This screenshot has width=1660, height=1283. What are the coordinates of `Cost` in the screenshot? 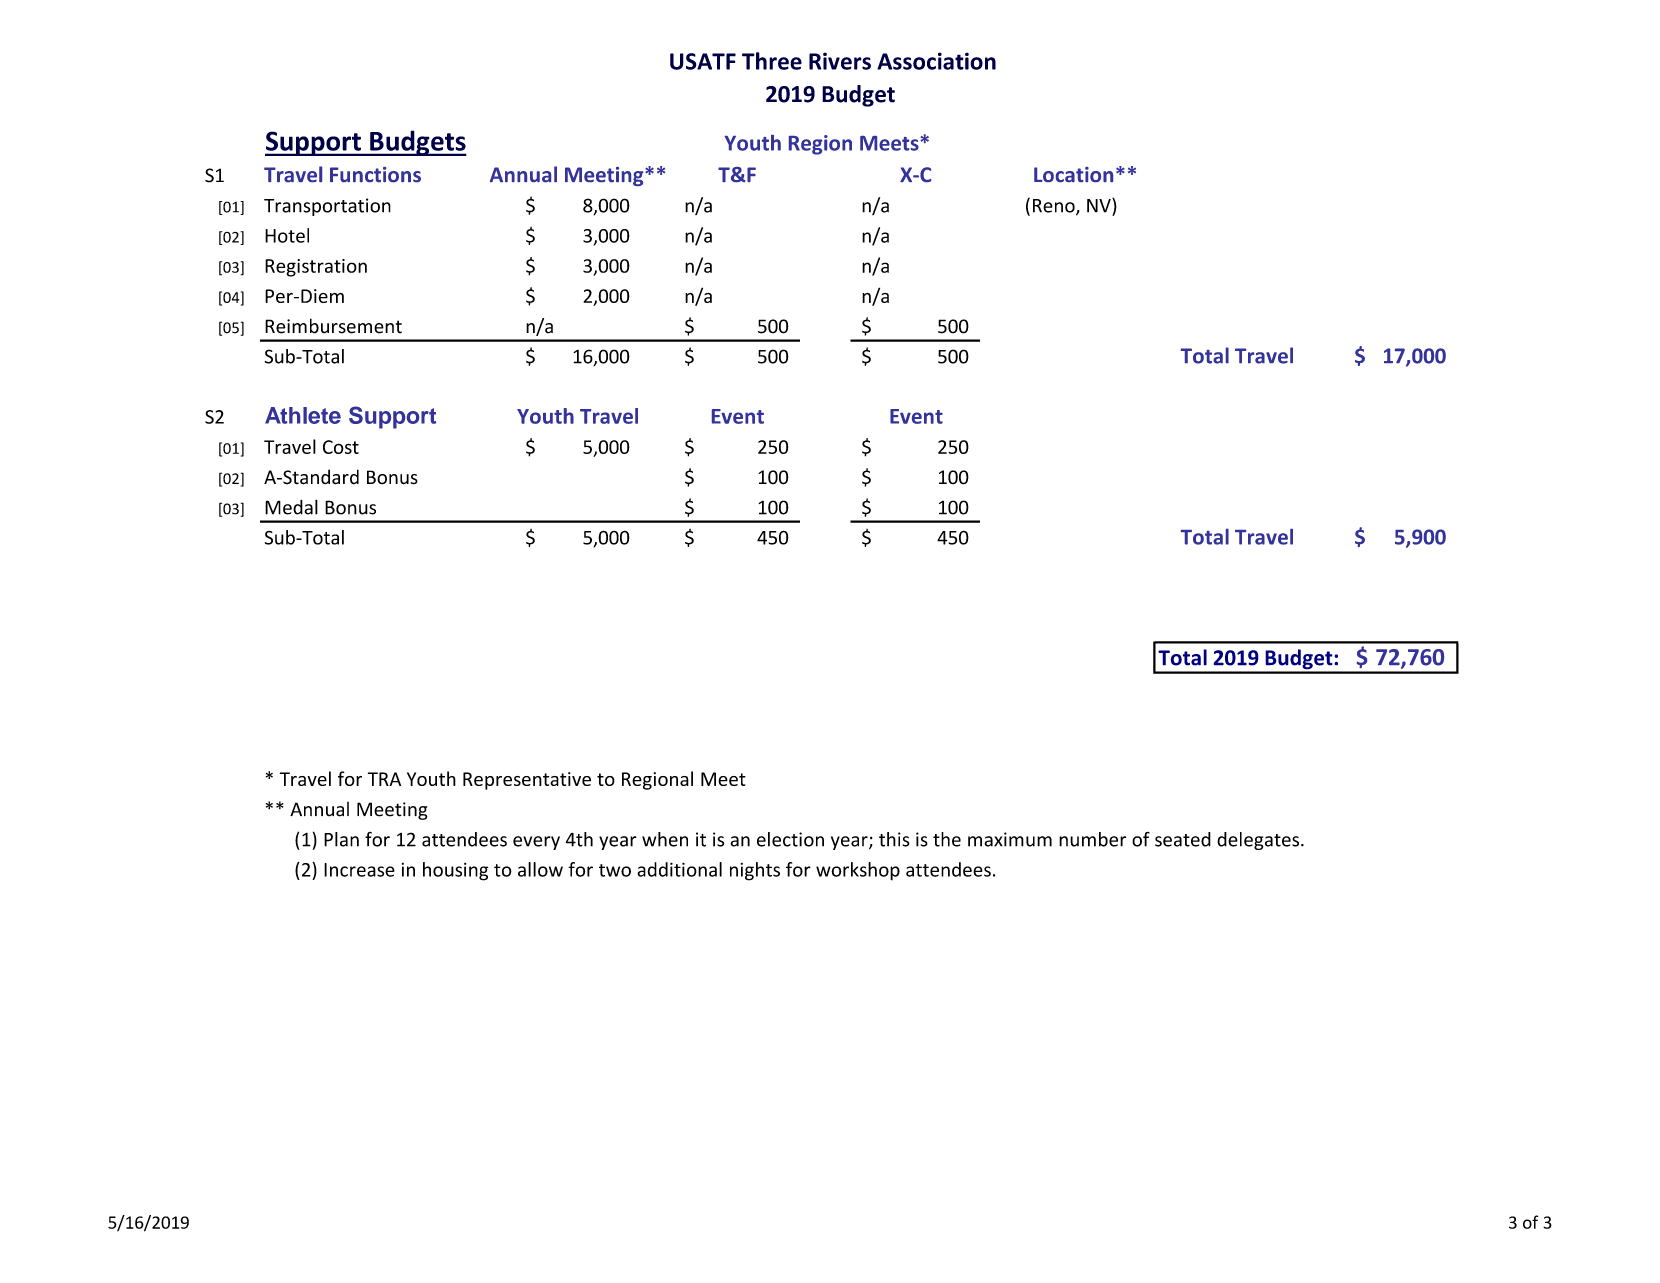 It's located at (341, 447).
